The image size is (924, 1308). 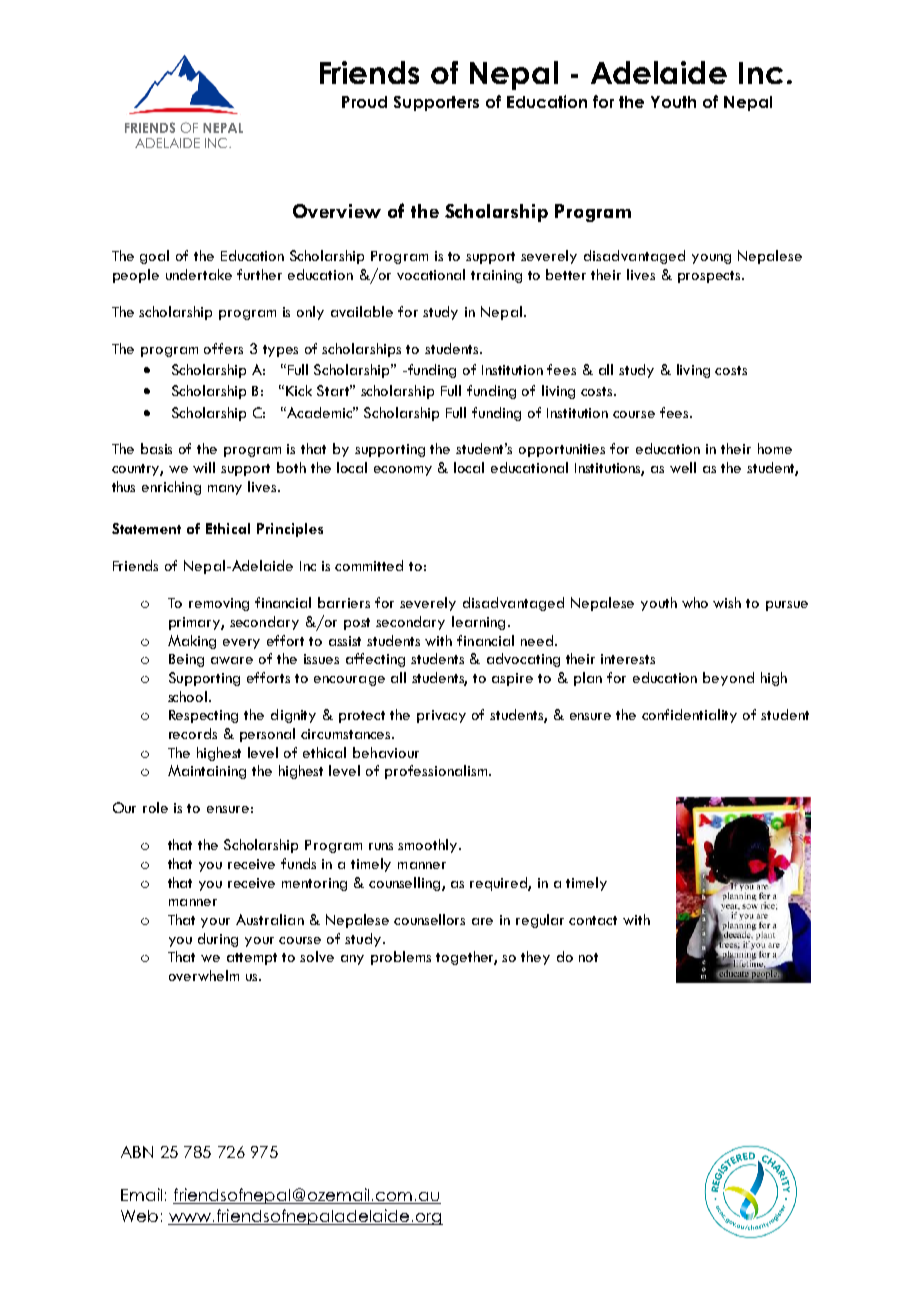 I want to click on vocational, so click(x=431, y=274).
